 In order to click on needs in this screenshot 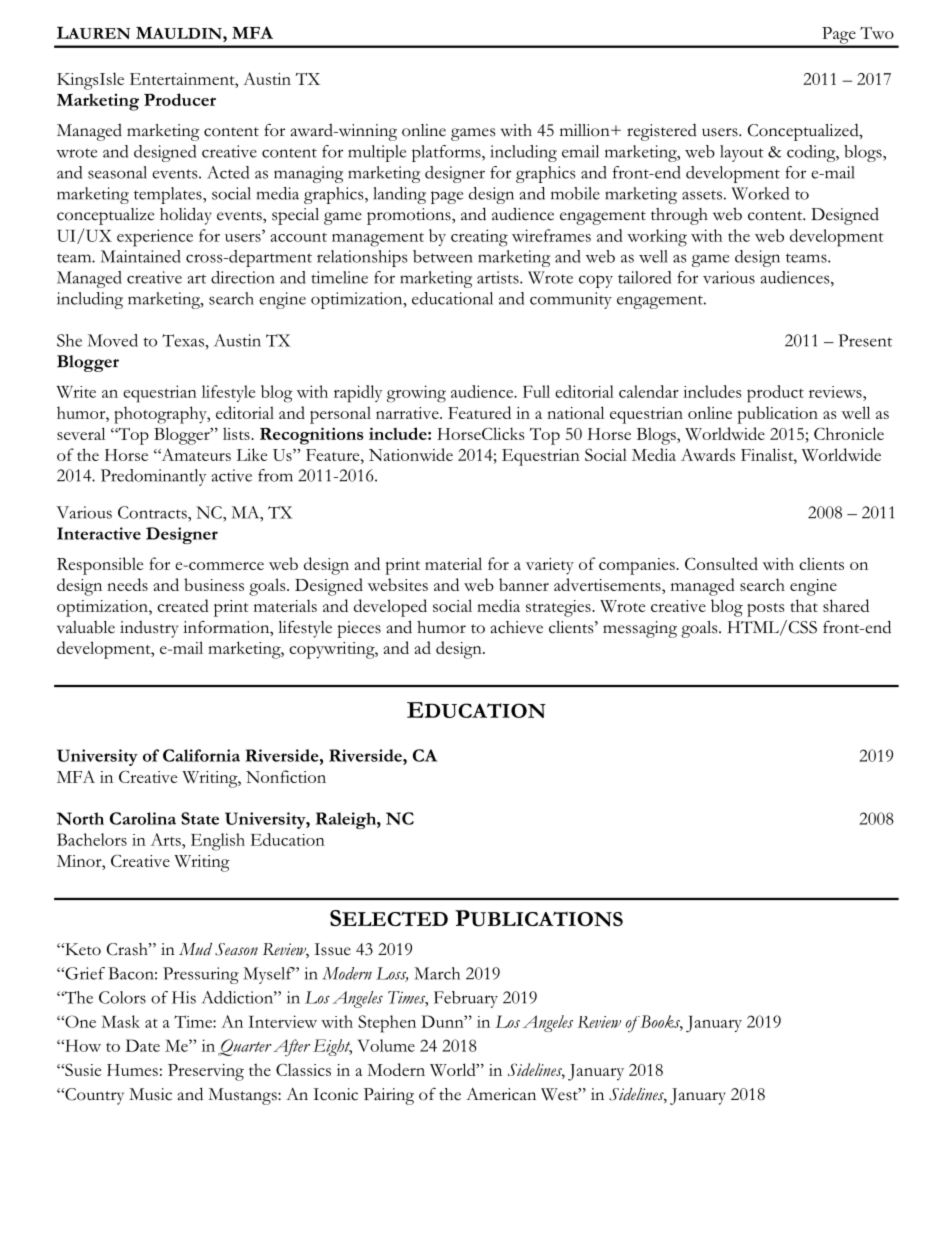, I will do `click(127, 584)`.
